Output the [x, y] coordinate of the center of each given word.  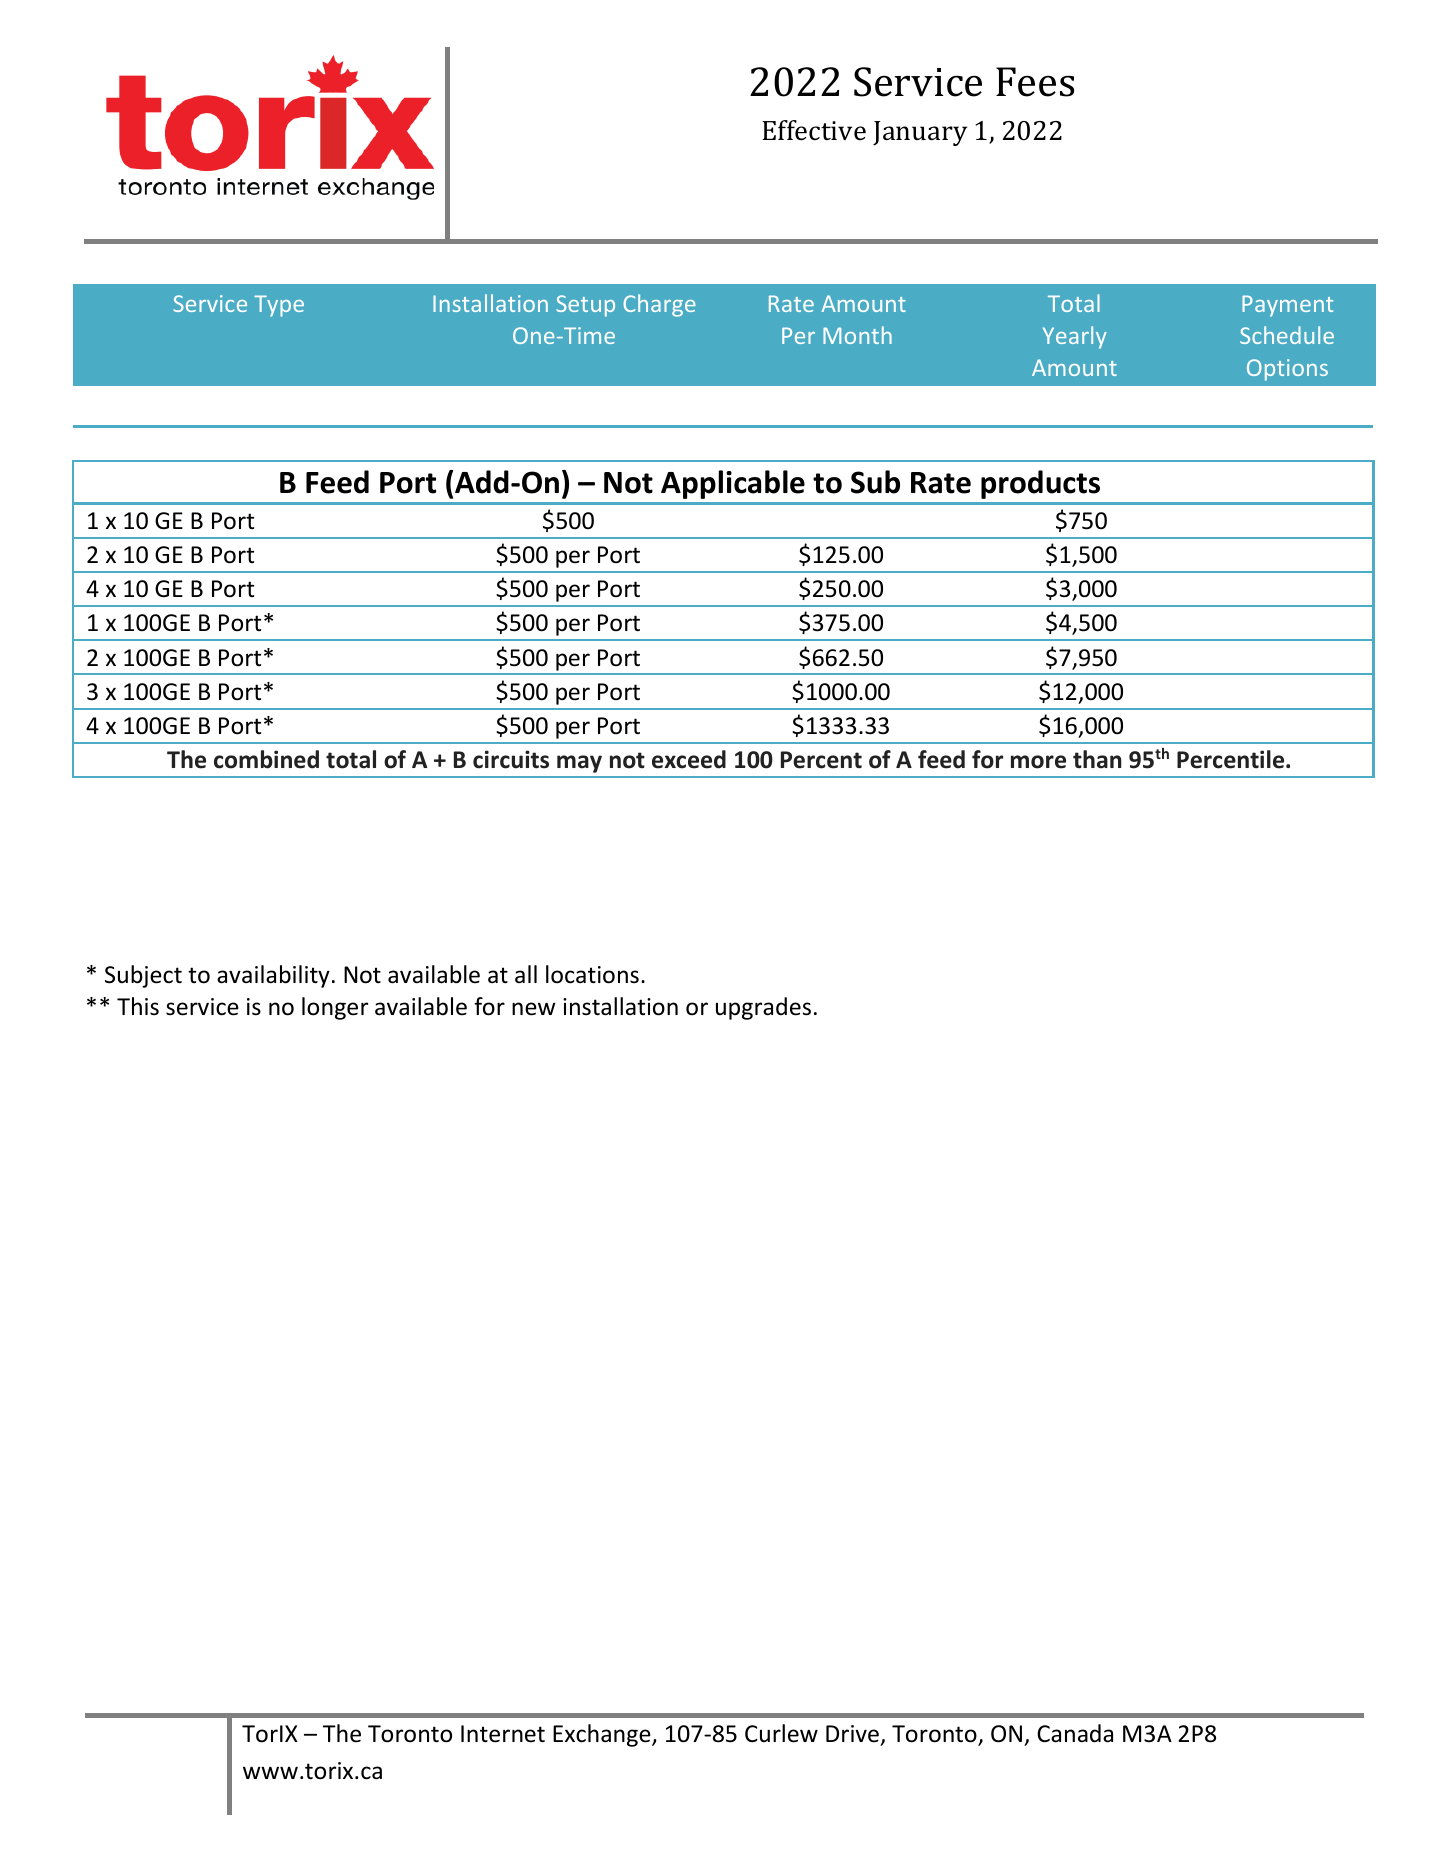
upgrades [763, 1008]
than [1097, 759]
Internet [503, 1734]
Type [279, 306]
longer [335, 1008]
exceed [689, 759]
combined [266, 759]
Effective [814, 130]
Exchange [603, 1735]
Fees [1035, 82]
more [1038, 762]
